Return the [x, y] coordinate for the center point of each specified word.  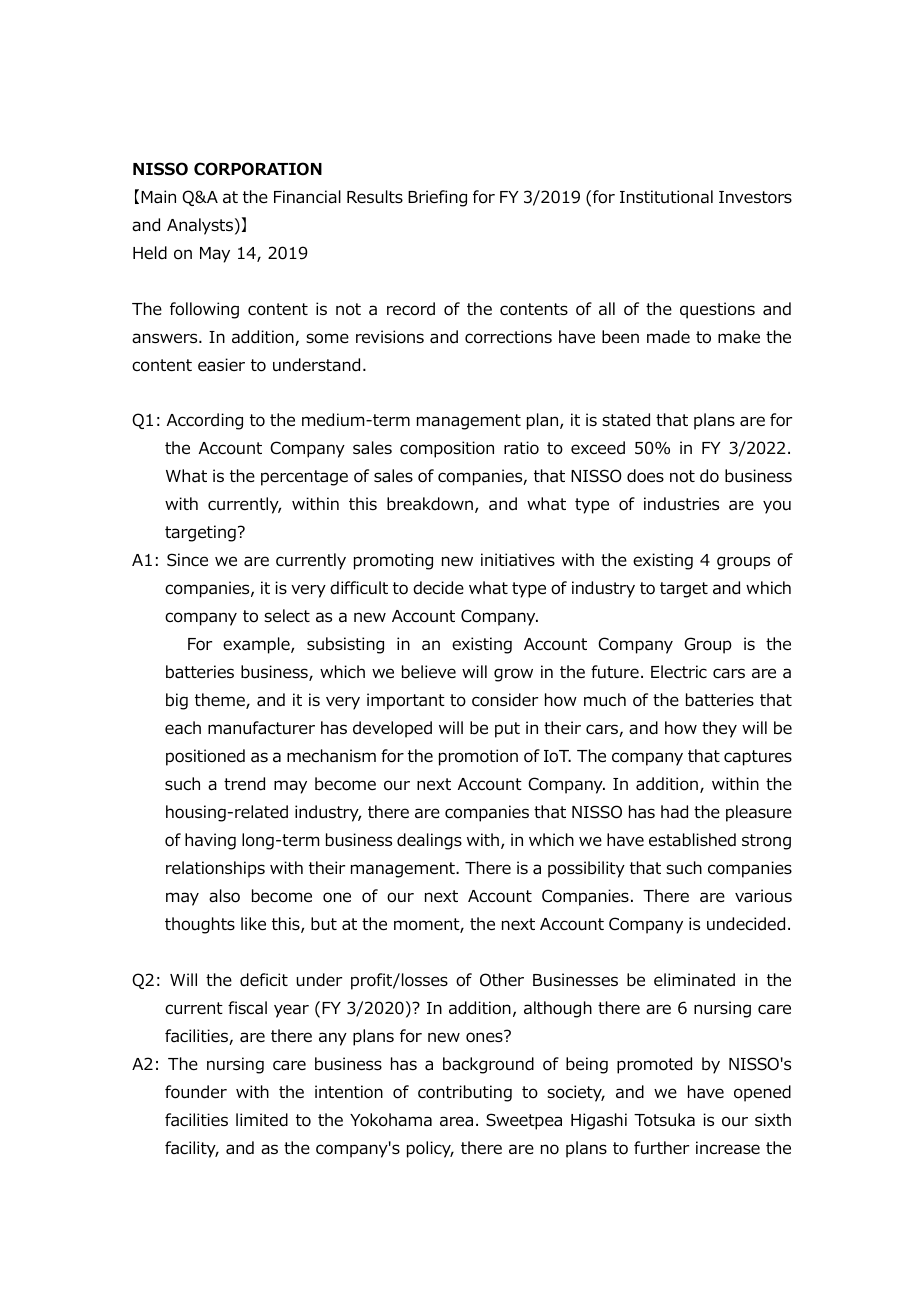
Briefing [437, 198]
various [763, 896]
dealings [429, 841]
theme [221, 701]
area [456, 1121]
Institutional [666, 197]
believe [429, 672]
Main [158, 197]
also [224, 896]
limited [262, 1120]
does [645, 476]
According [205, 421]
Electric [679, 671]
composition [447, 449]
